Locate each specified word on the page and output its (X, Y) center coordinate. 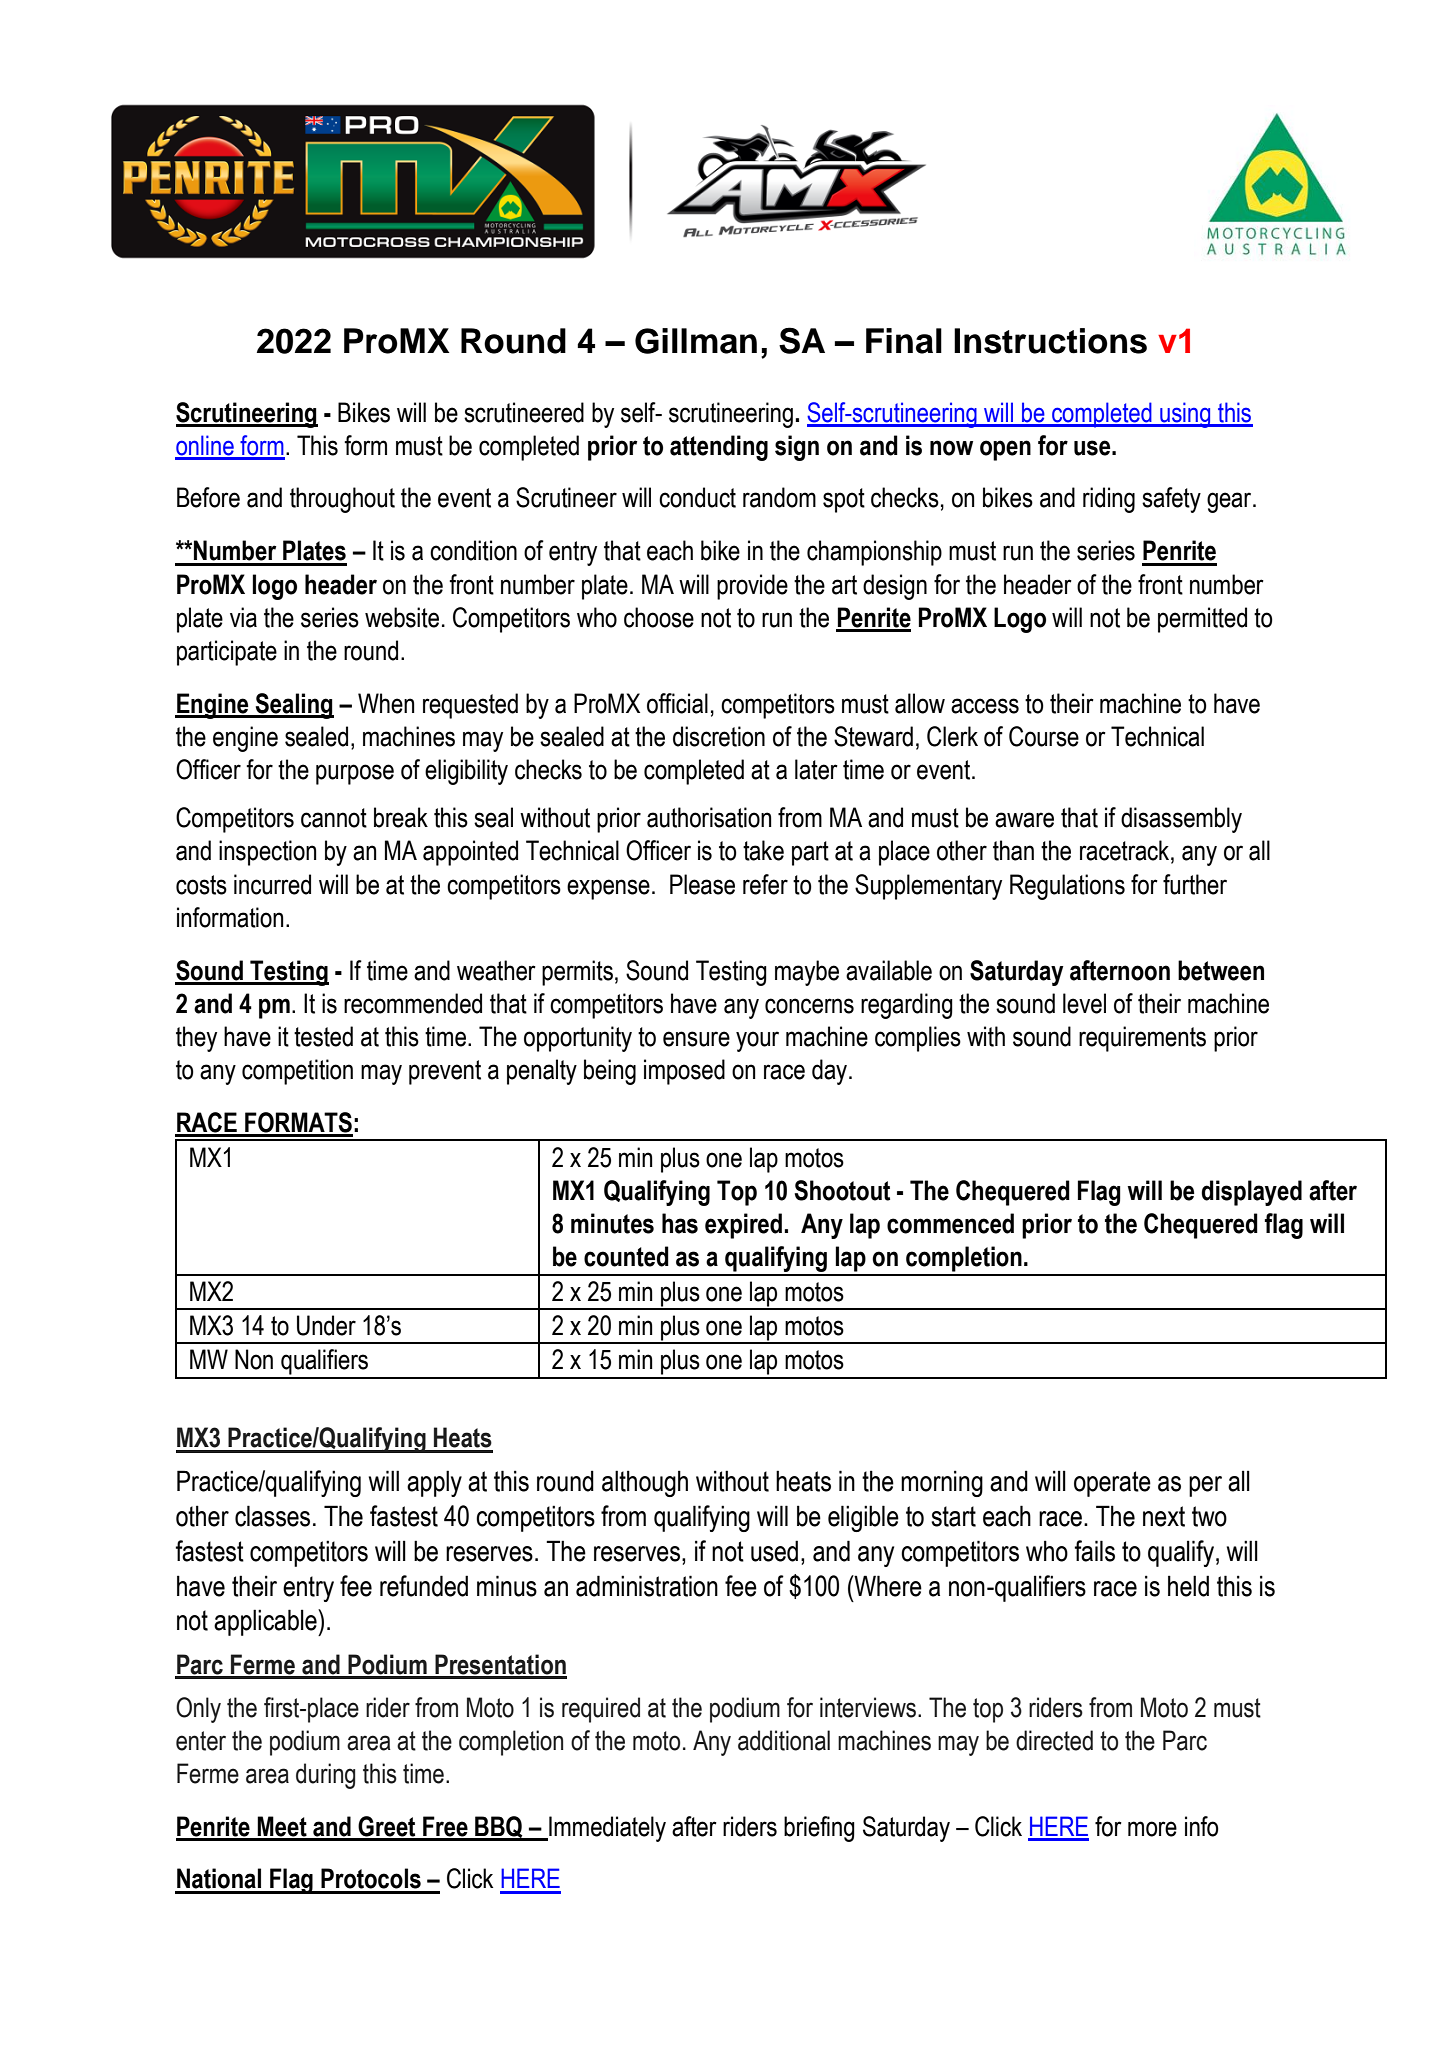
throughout (342, 500)
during (325, 1776)
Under (326, 1325)
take (763, 850)
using (1185, 415)
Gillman (696, 341)
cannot (334, 818)
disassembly (1181, 820)
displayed (1251, 1193)
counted (626, 1256)
